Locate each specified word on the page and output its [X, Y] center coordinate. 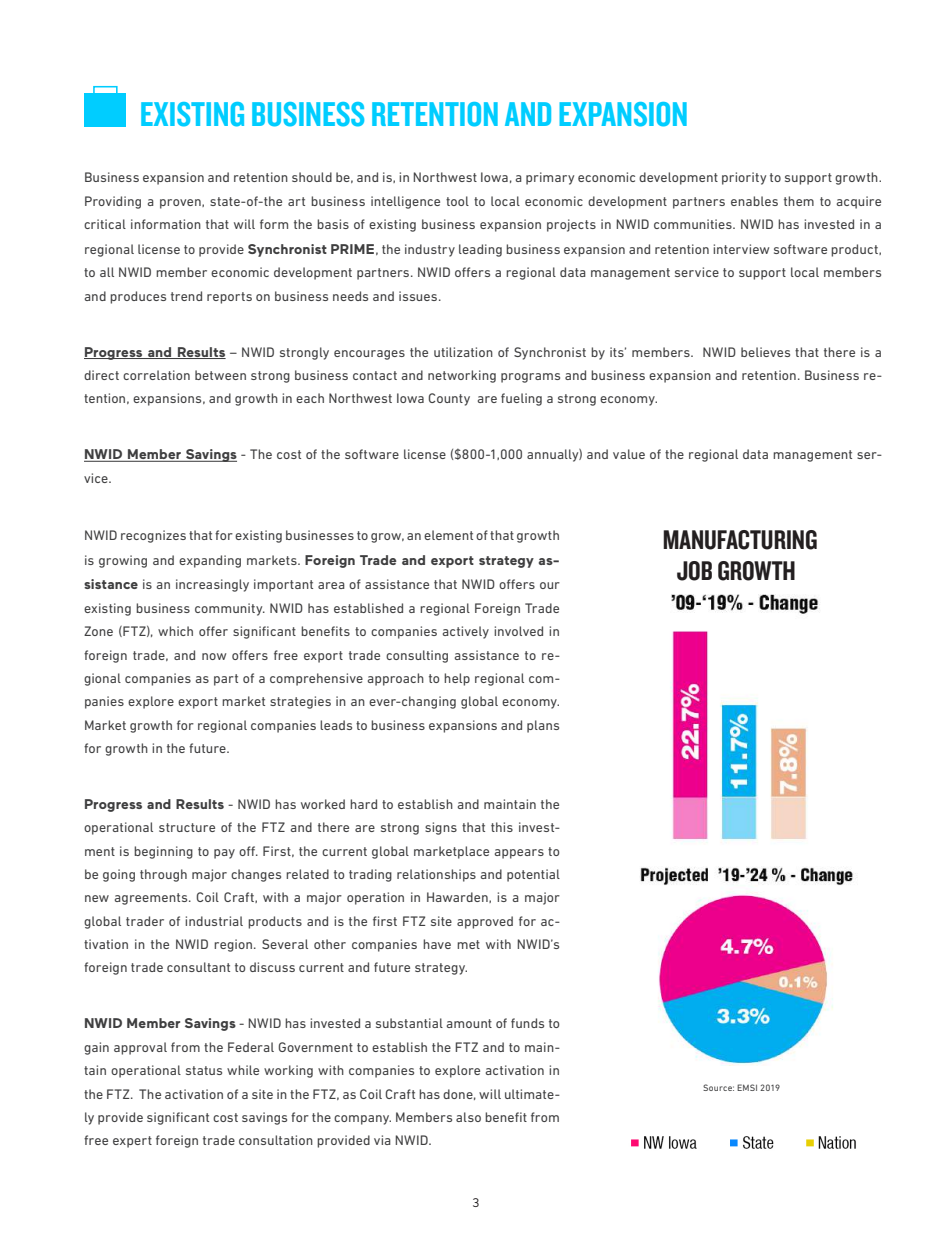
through [163, 875]
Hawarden [458, 897]
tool [457, 201]
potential [533, 875]
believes [765, 352]
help [457, 679]
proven [181, 204]
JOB [694, 571]
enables [754, 201]
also [468, 1117]
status [204, 1070]
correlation [156, 375]
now [214, 656]
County [449, 399]
